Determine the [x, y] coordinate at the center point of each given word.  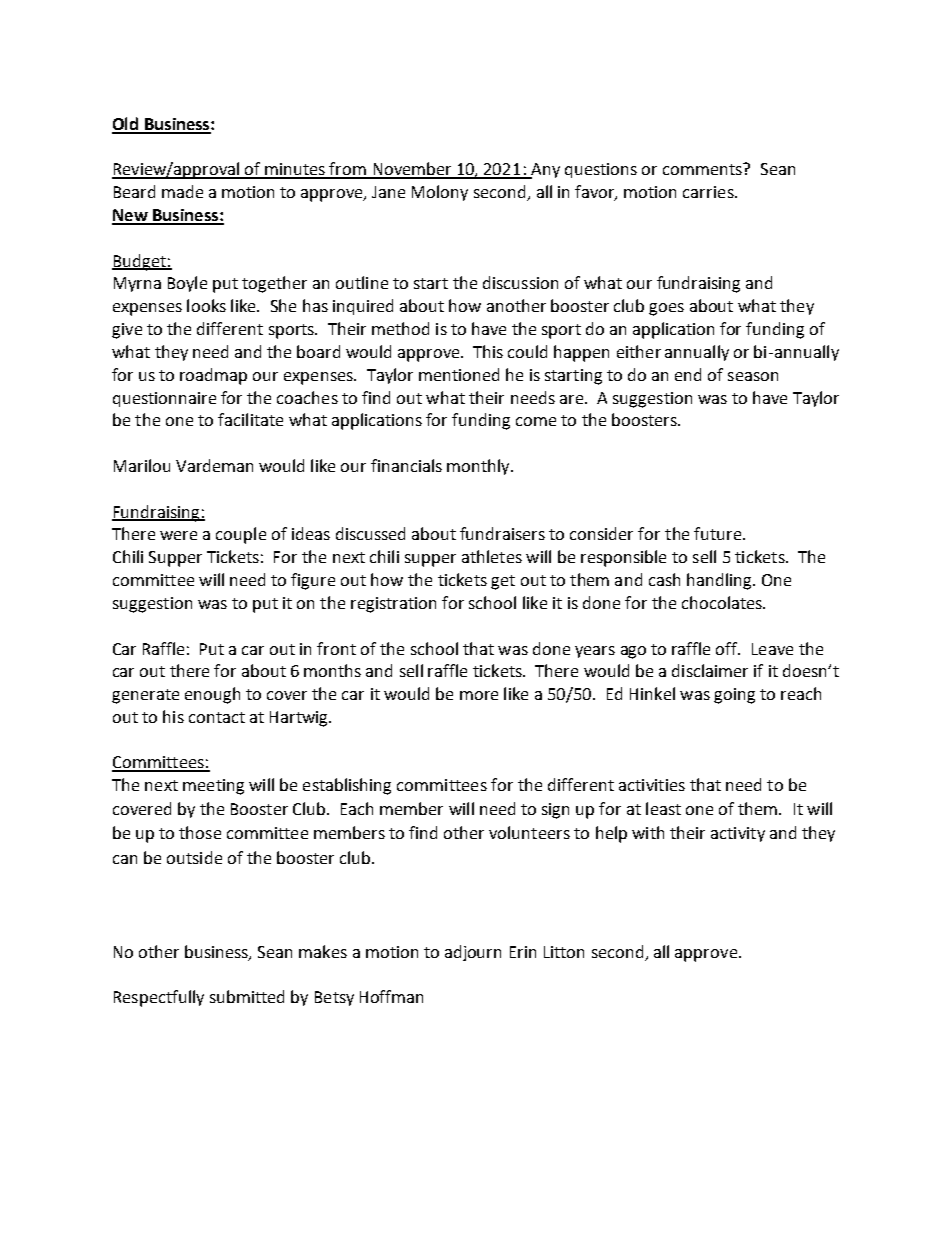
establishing [347, 786]
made [182, 191]
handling [720, 581]
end [688, 374]
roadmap [213, 376]
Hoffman [391, 996]
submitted [247, 996]
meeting [213, 787]
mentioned [459, 374]
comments [704, 169]
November [412, 170]
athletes [492, 556]
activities [652, 785]
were [178, 535]
